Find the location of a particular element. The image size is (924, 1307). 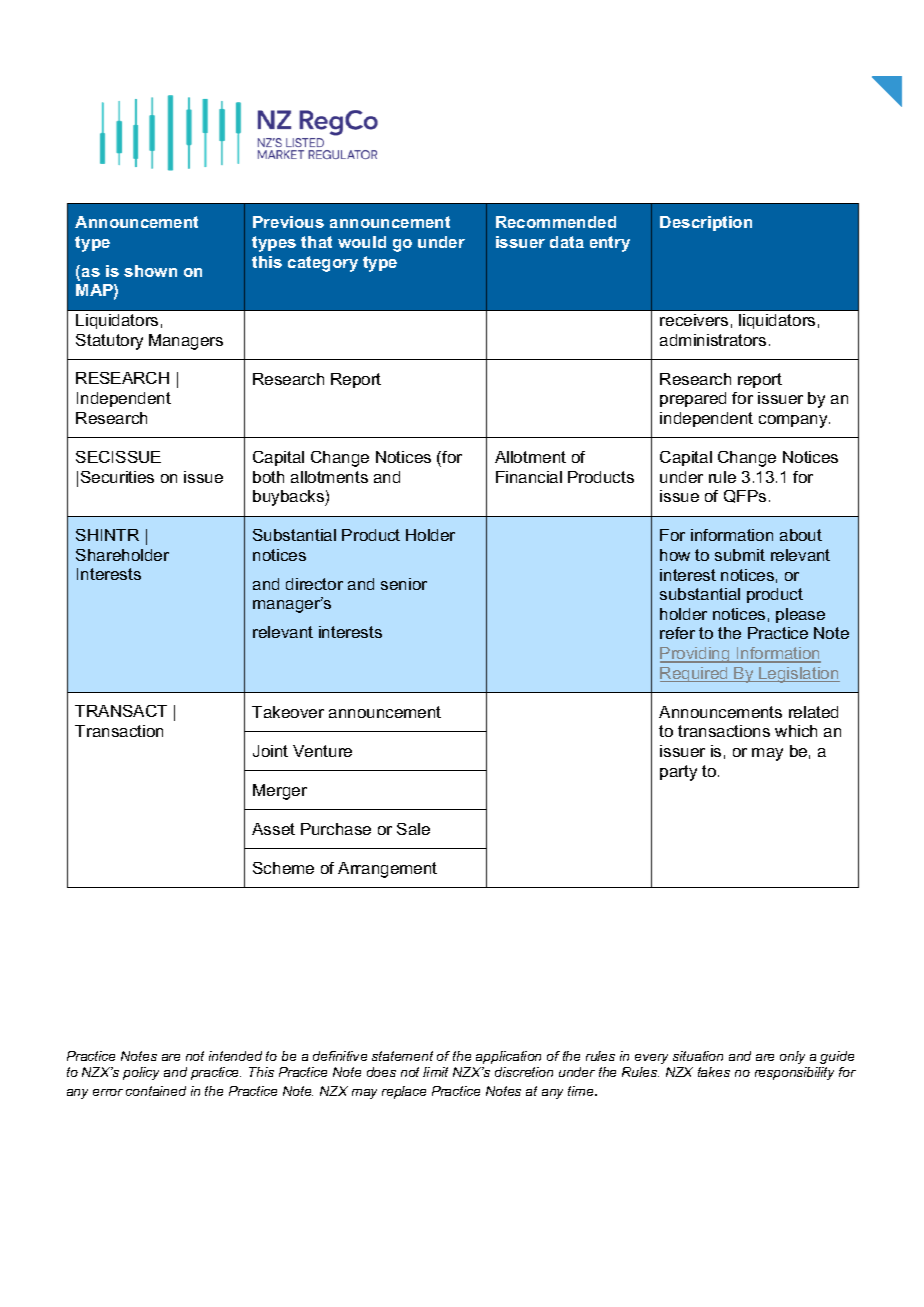

Merger is located at coordinates (280, 792).
